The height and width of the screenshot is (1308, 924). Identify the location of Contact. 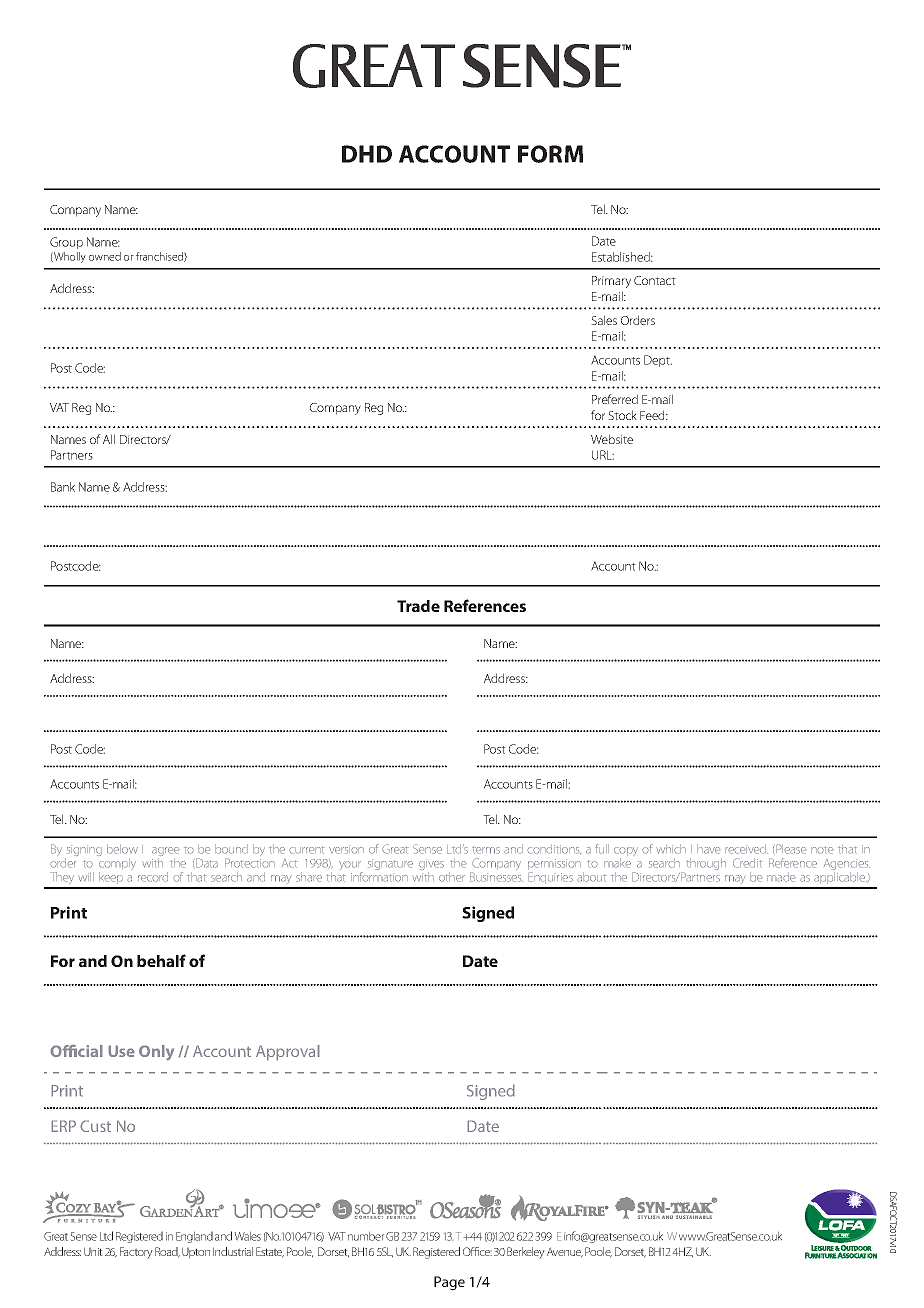
(655, 280).
